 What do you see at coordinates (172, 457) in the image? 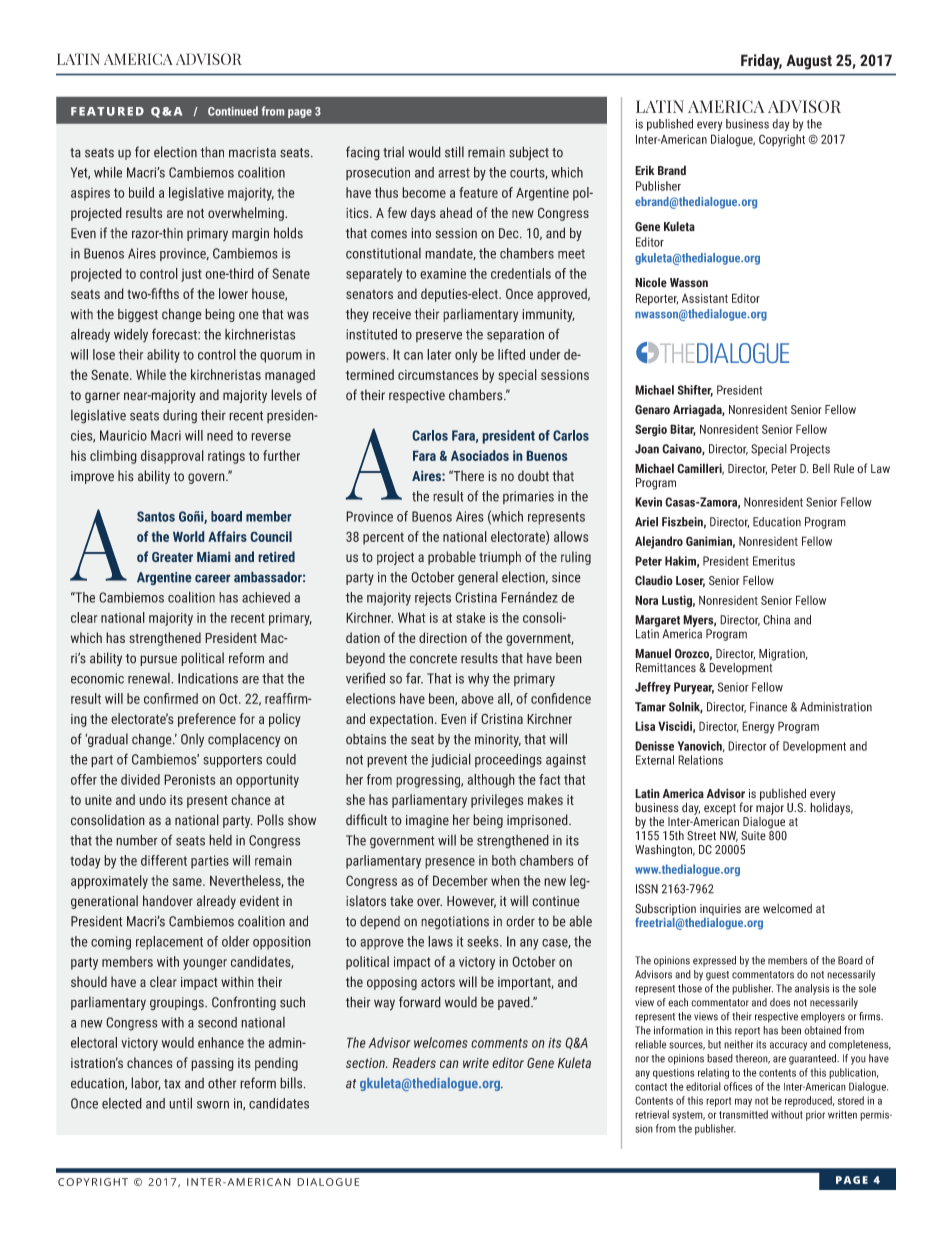
I see `disapproval` at bounding box center [172, 457].
